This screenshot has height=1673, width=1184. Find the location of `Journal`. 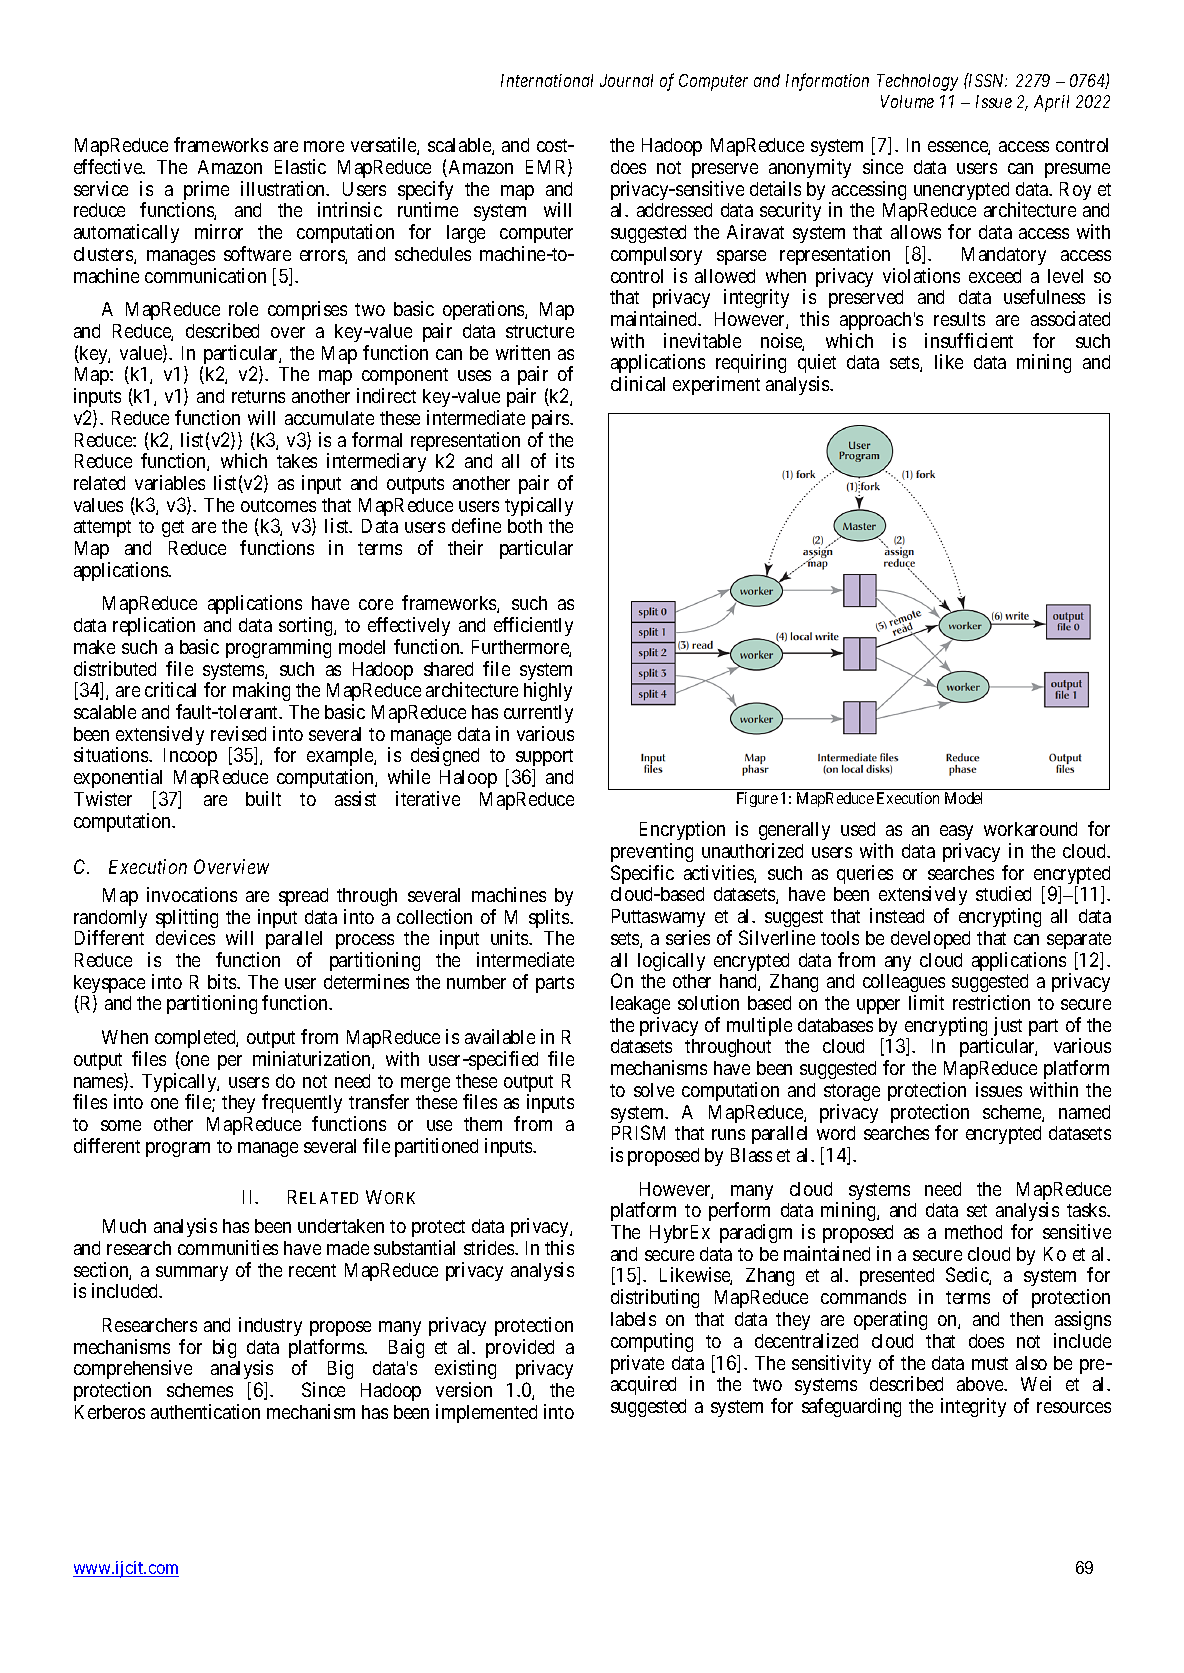

Journal is located at coordinates (626, 80).
